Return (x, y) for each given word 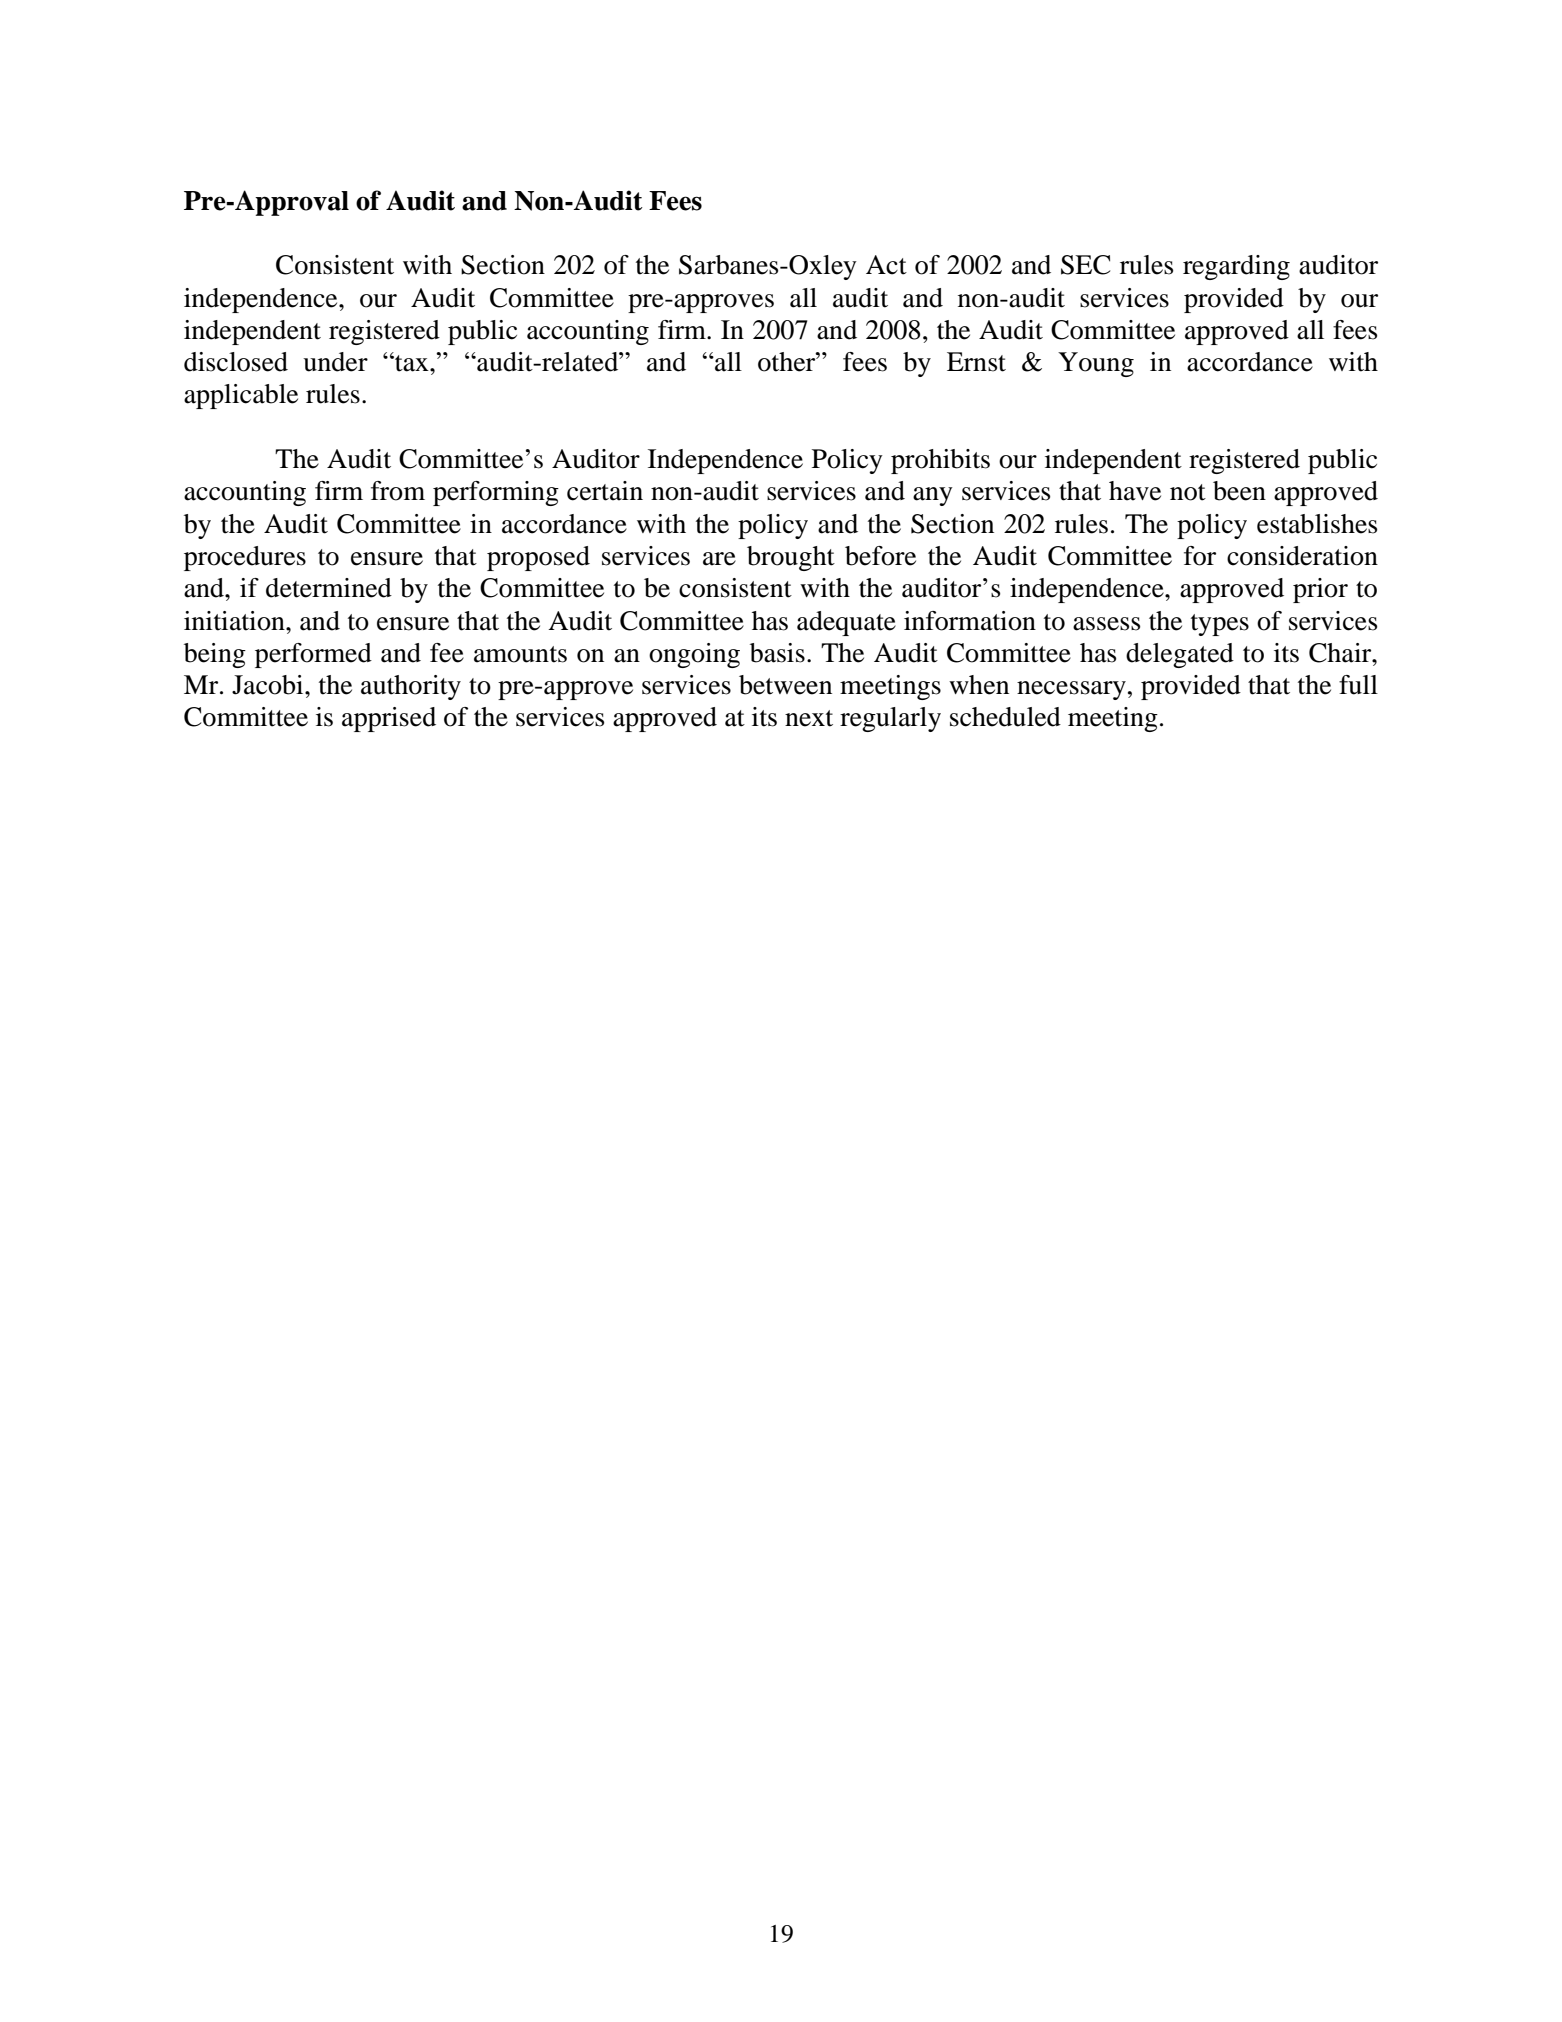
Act (886, 265)
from (398, 491)
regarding (1236, 267)
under (335, 362)
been (1239, 491)
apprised (389, 719)
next (809, 718)
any (933, 496)
